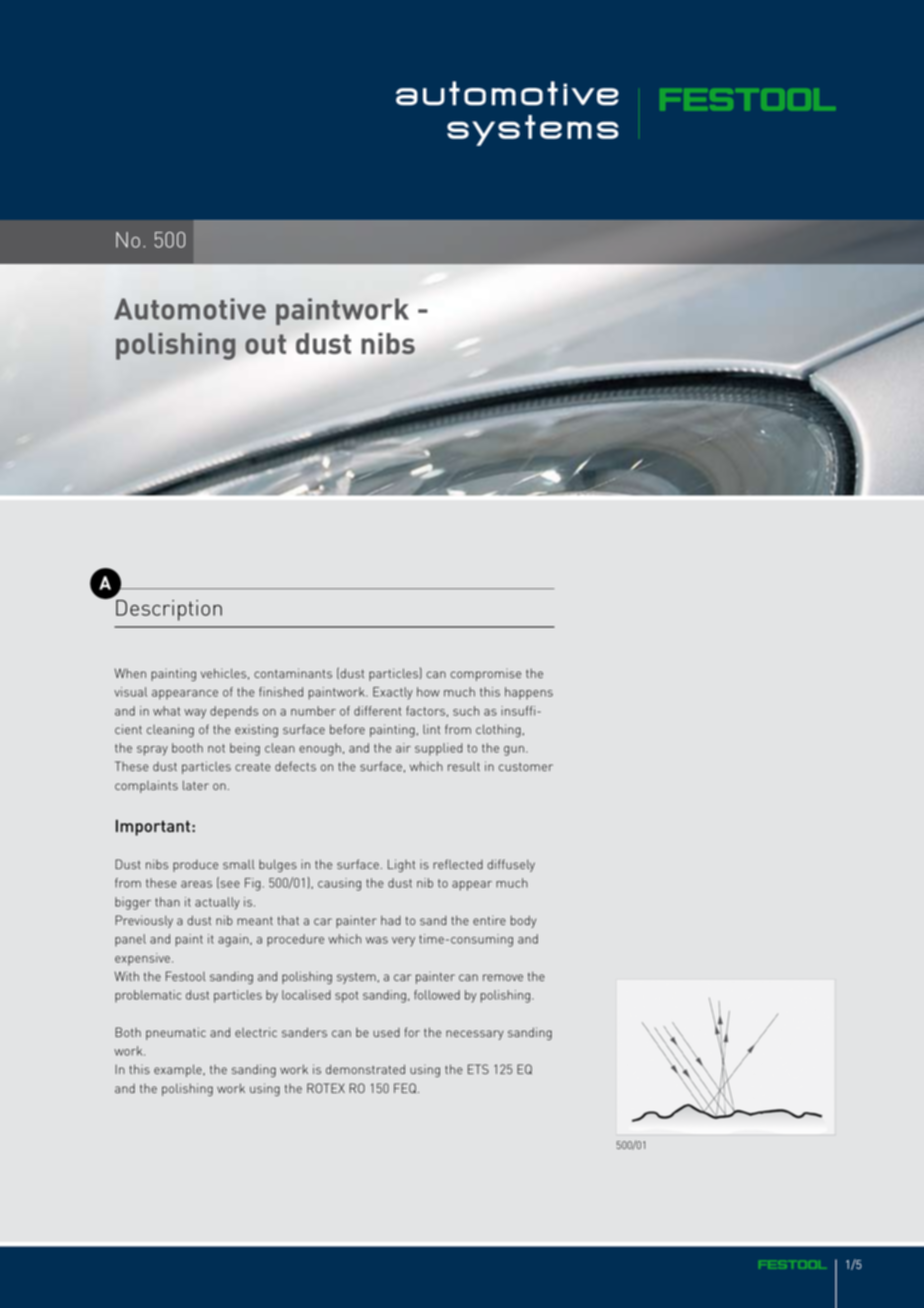 This screenshot has width=924, height=1308. Describe the element at coordinates (464, 766) in the screenshot. I see `result` at that location.
